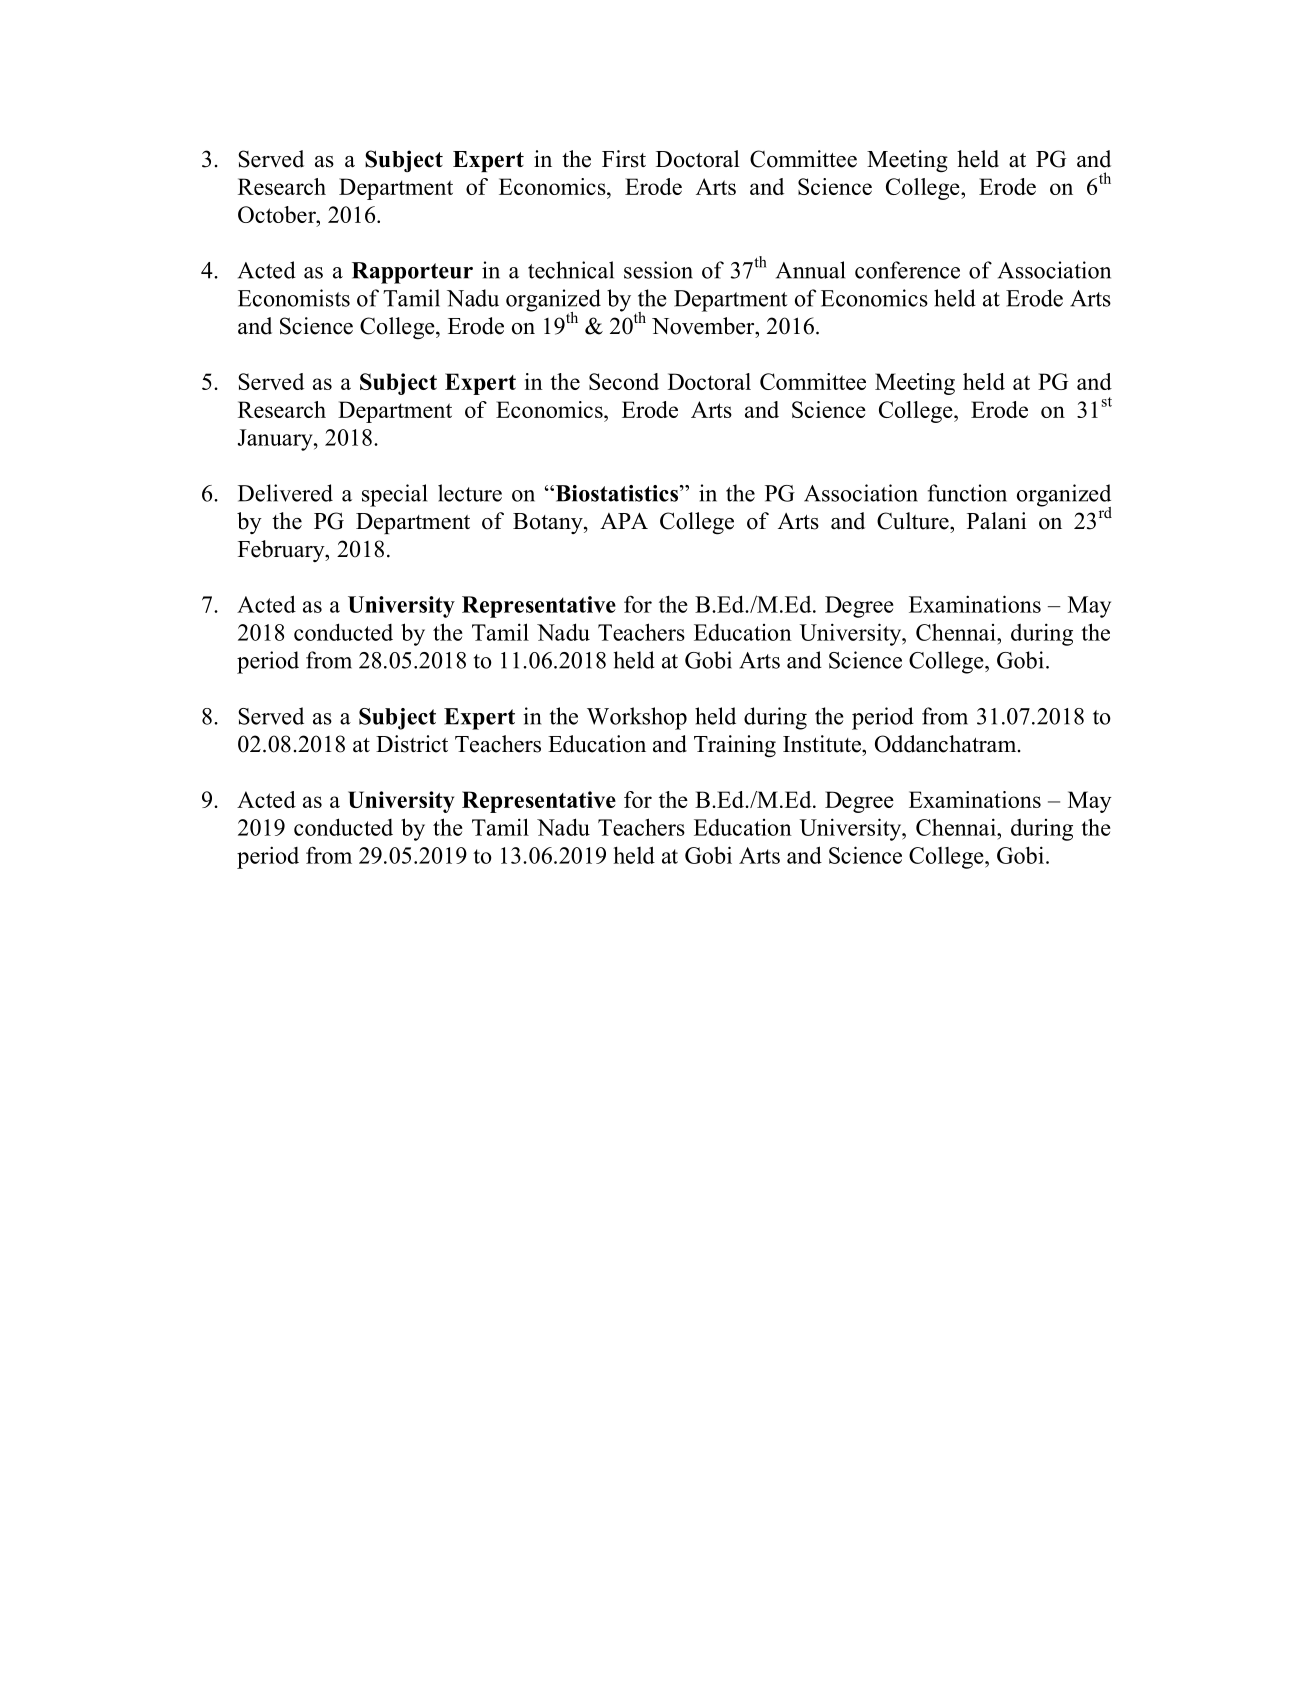 Image resolution: width=1314 pixels, height=1701 pixels. I want to click on Economists, so click(294, 298).
